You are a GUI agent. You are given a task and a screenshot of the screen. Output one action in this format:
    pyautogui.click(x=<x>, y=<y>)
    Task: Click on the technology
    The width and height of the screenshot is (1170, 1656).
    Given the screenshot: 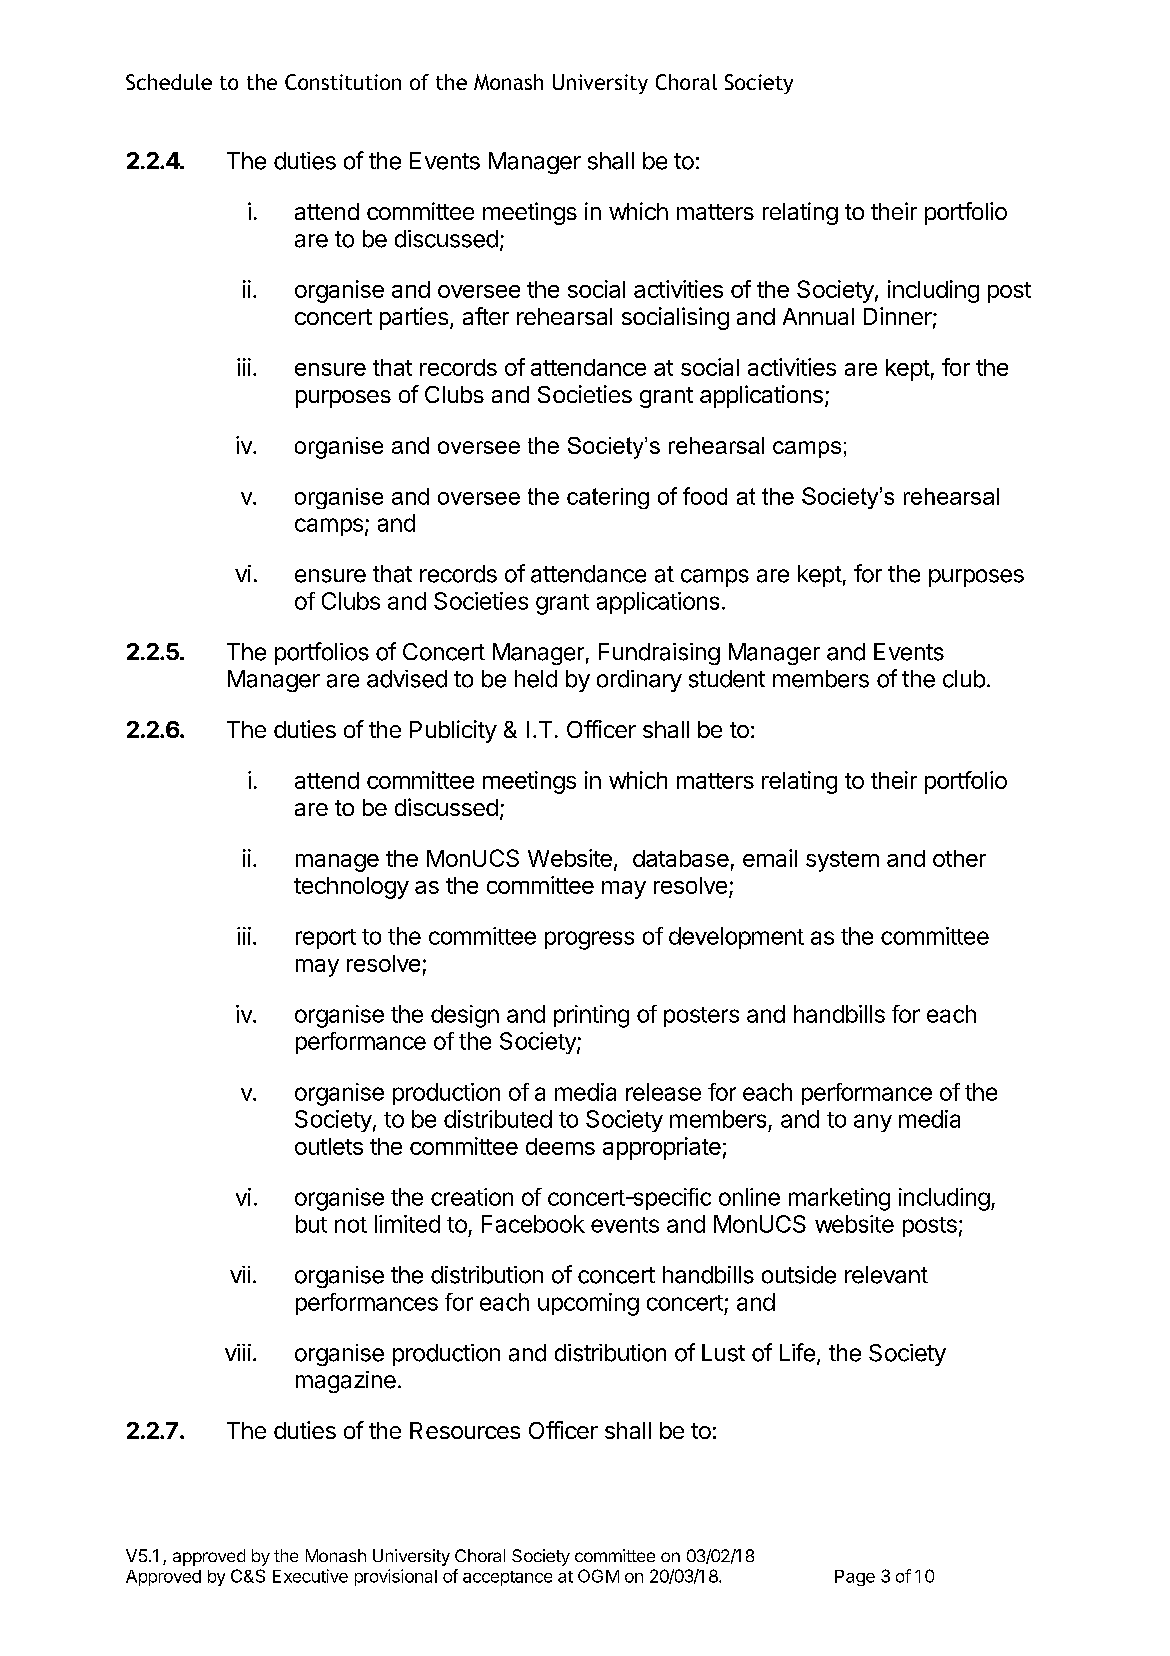 What is the action you would take?
    pyautogui.click(x=351, y=888)
